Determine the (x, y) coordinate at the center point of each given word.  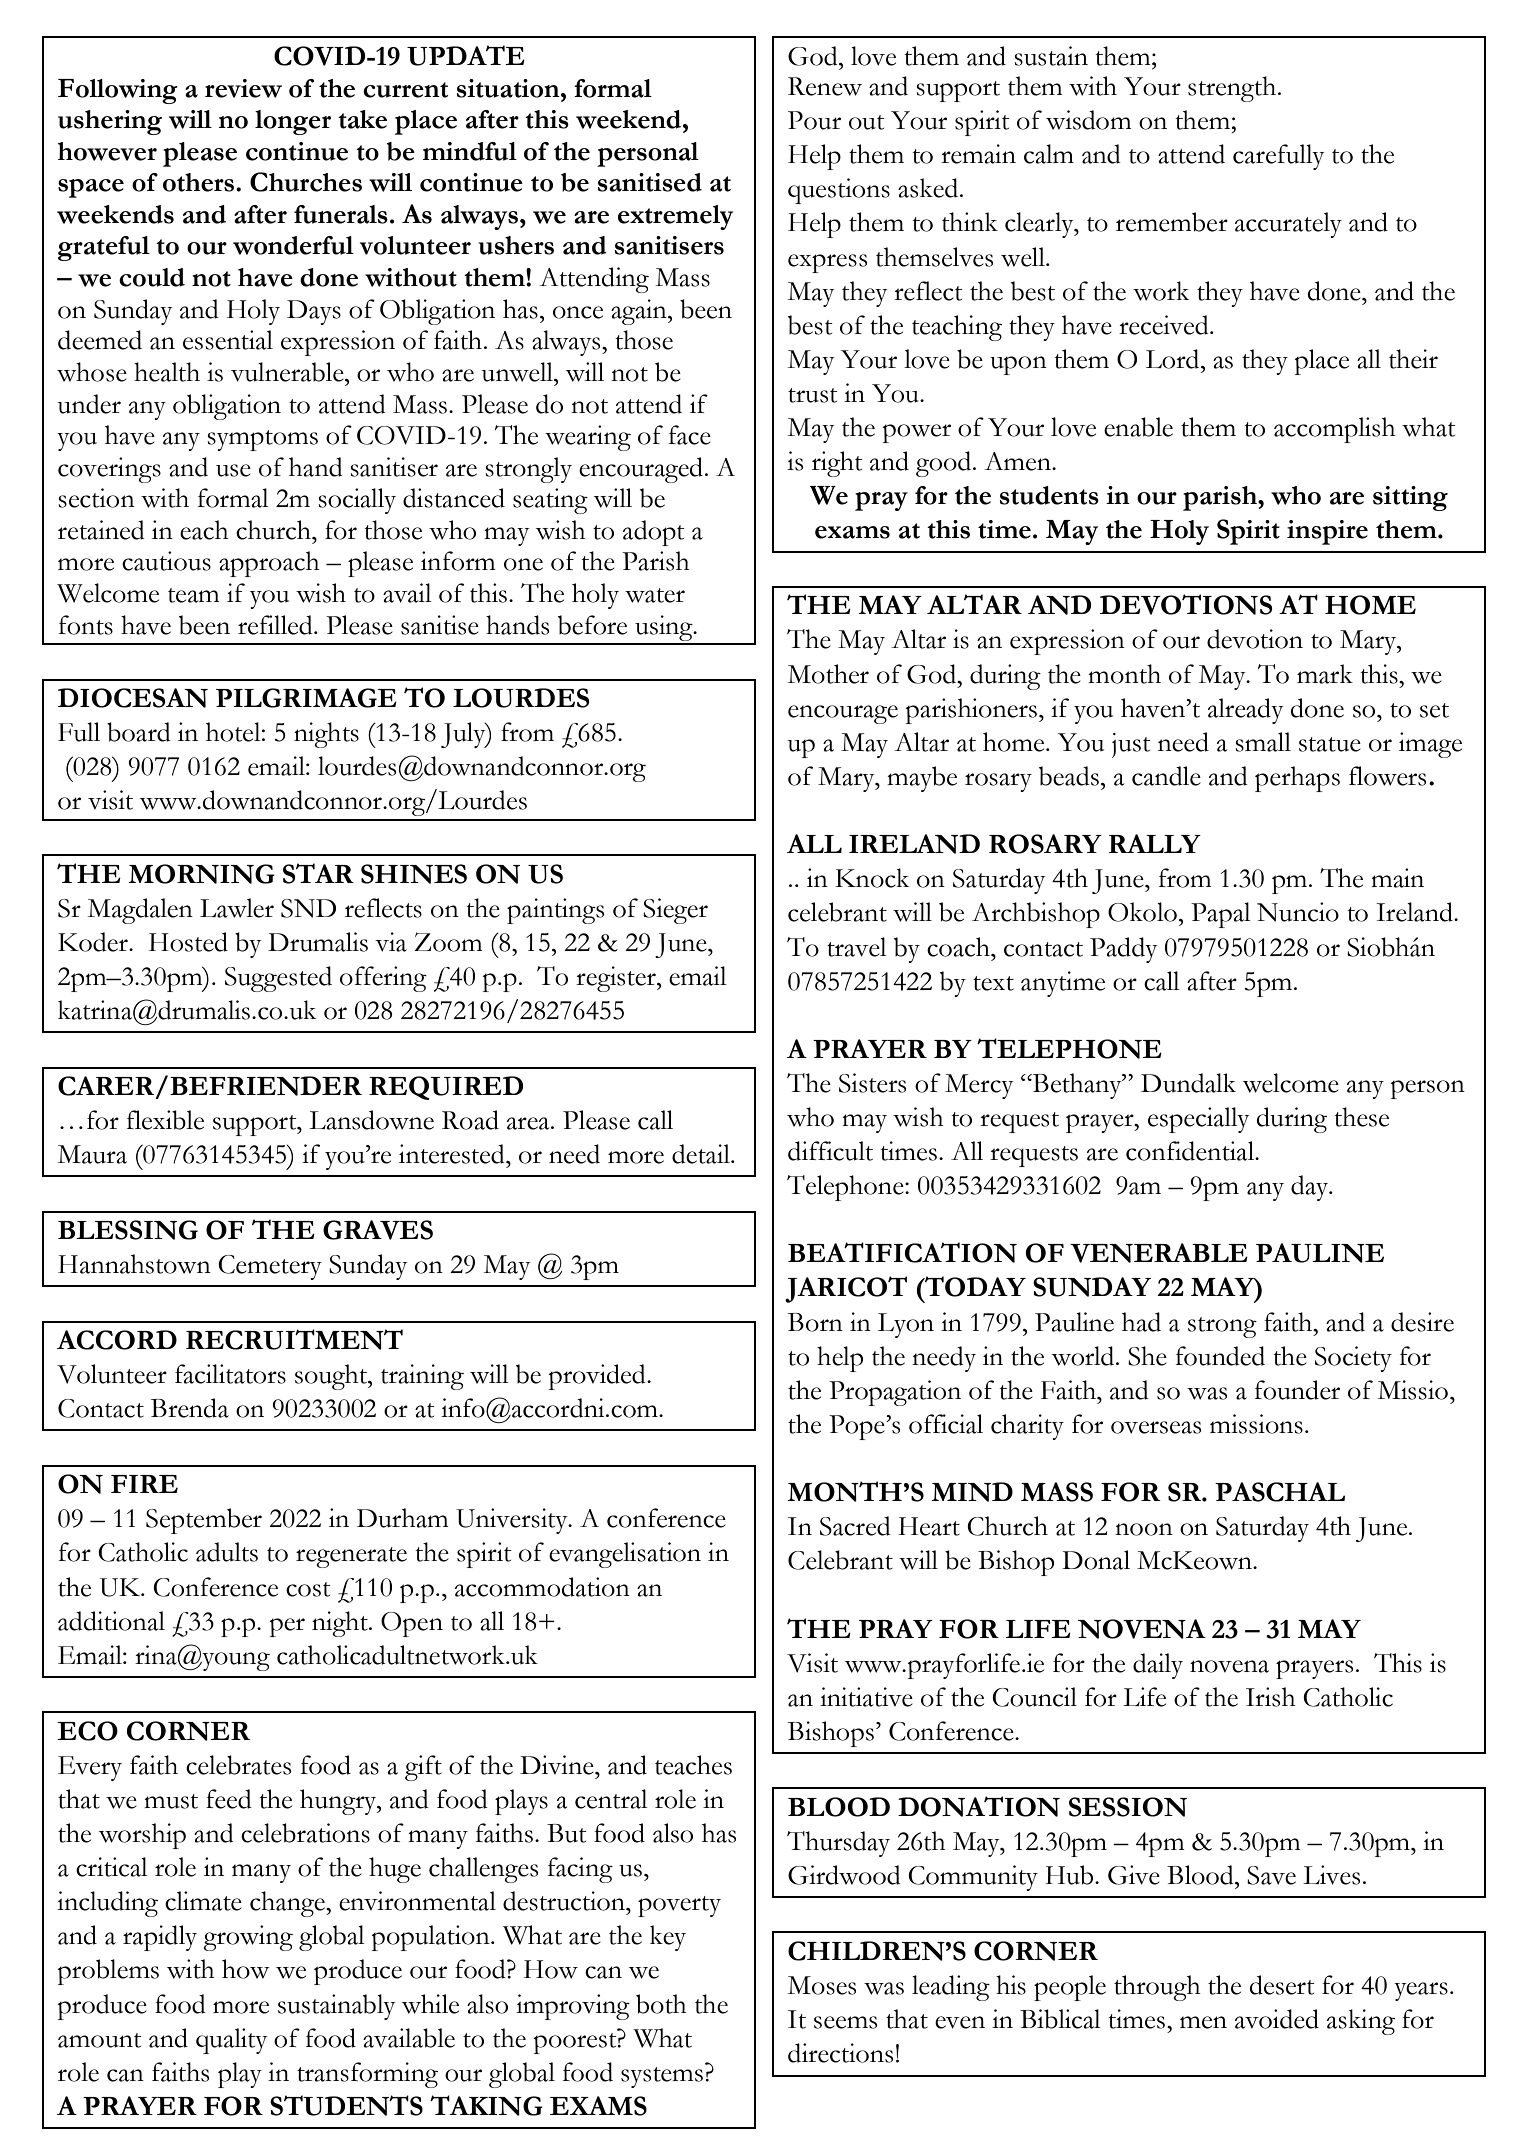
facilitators (230, 1374)
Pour (814, 120)
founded (1220, 1356)
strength (1233, 89)
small (1263, 742)
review (243, 88)
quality (232, 2041)
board (139, 732)
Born (815, 1322)
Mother (828, 674)
